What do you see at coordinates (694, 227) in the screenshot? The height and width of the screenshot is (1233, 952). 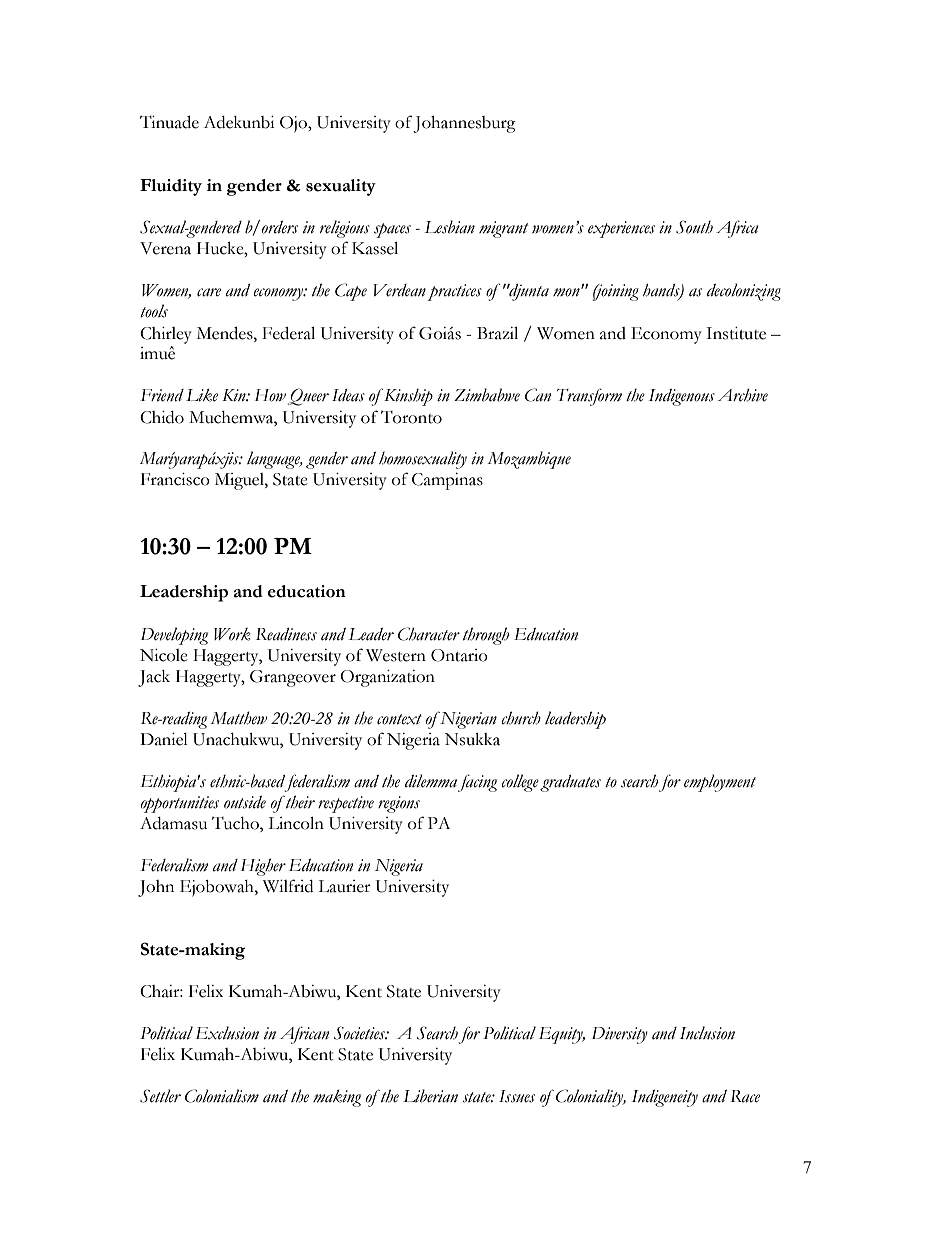 I see `South` at bounding box center [694, 227].
